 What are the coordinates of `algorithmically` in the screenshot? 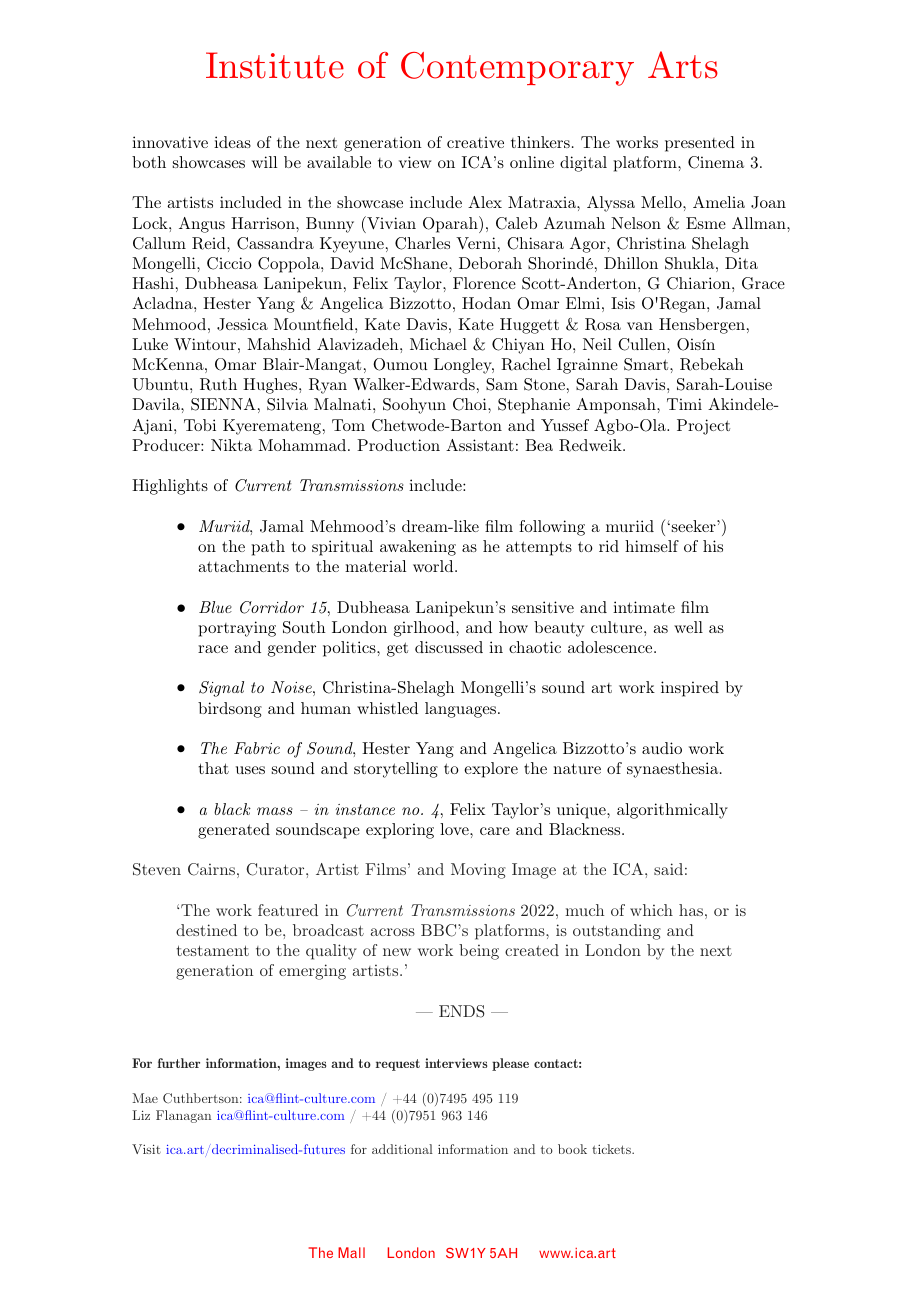 It's located at (672, 811).
